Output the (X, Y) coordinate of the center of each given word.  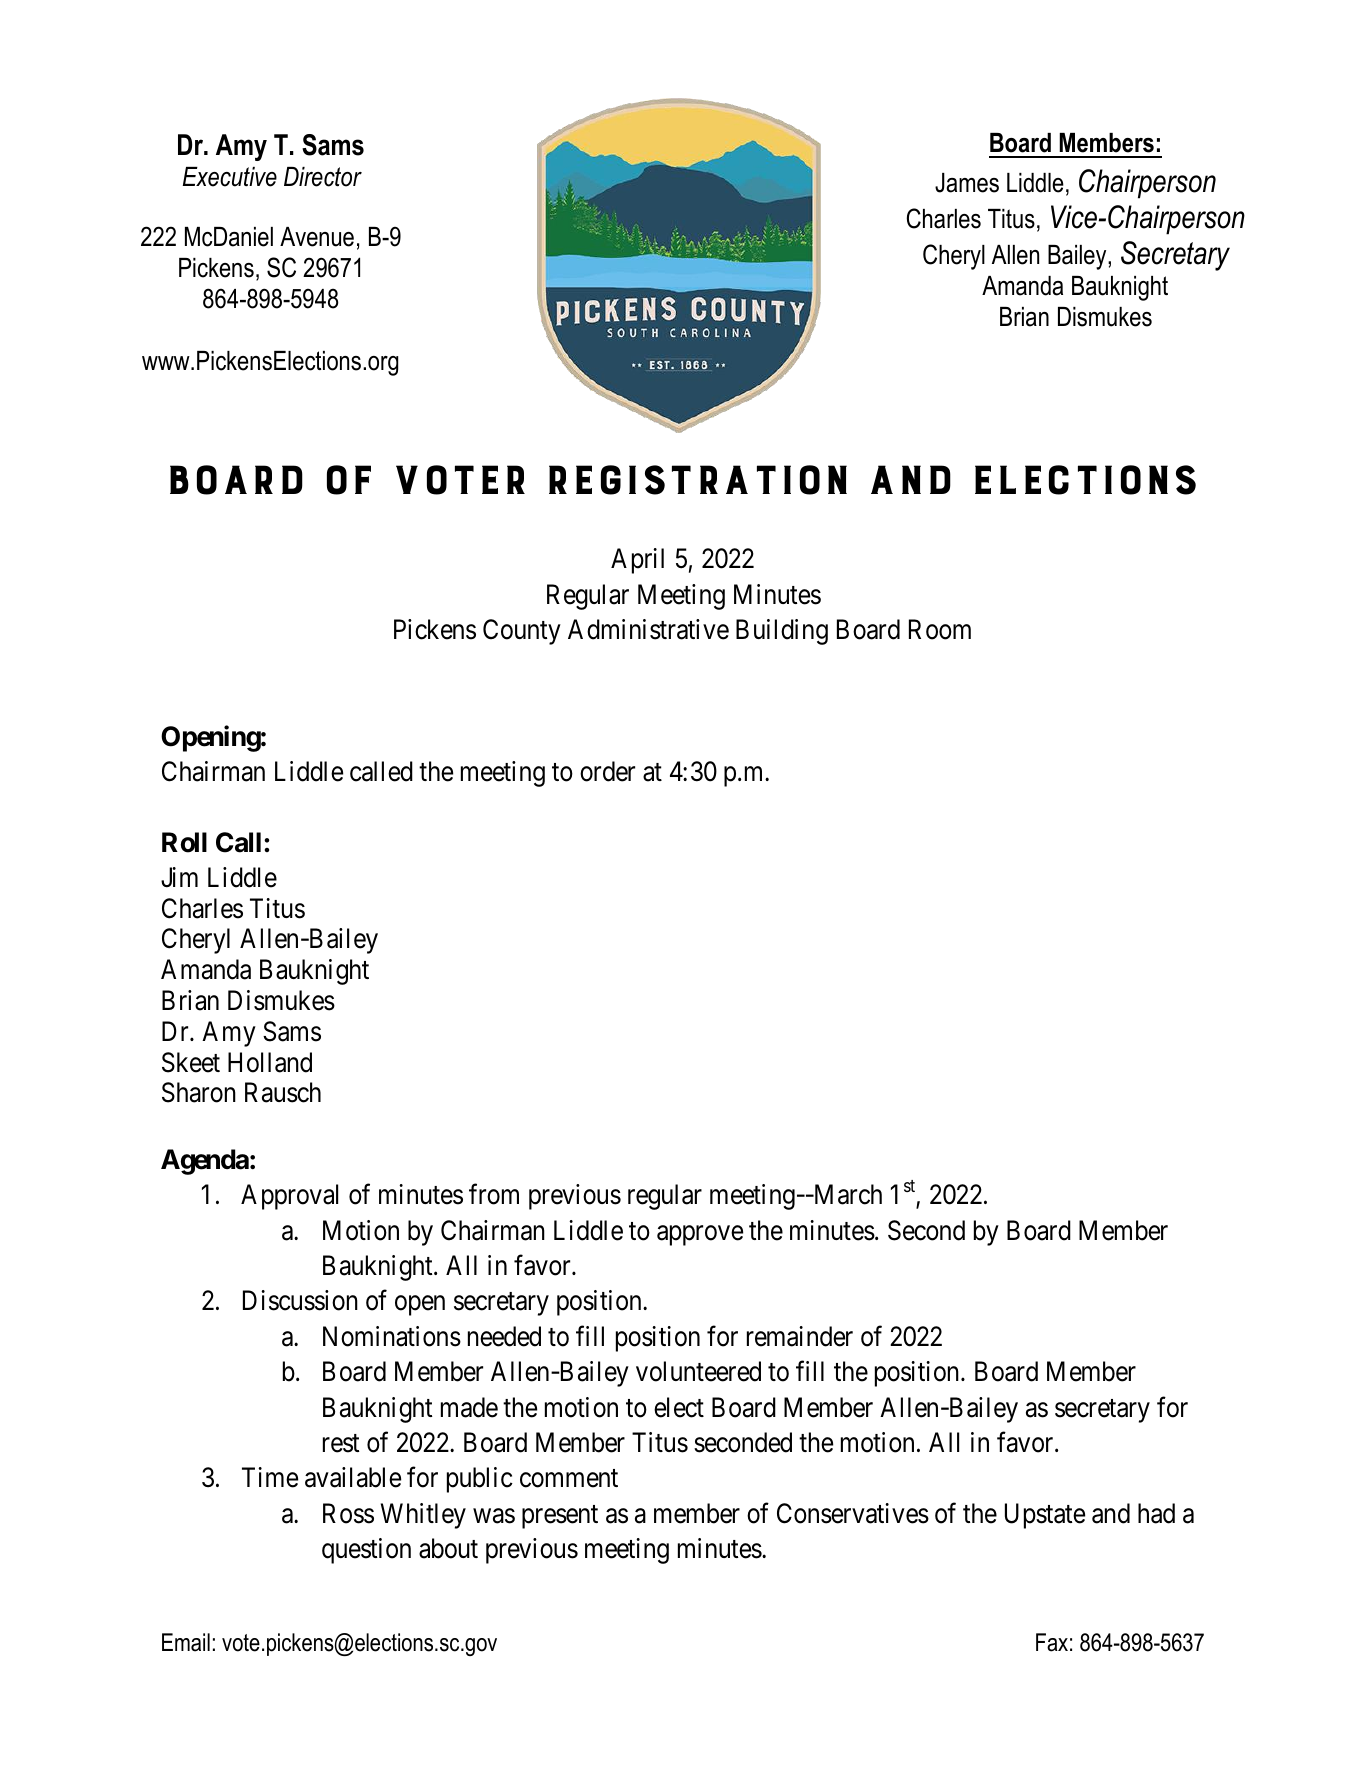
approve (700, 1235)
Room (940, 630)
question (366, 1551)
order (607, 771)
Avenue (317, 237)
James (967, 183)
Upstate (1045, 1516)
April (637, 561)
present (560, 1517)
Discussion (300, 1300)
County (522, 632)
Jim (179, 877)
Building (782, 632)
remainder (800, 1336)
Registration (698, 480)
